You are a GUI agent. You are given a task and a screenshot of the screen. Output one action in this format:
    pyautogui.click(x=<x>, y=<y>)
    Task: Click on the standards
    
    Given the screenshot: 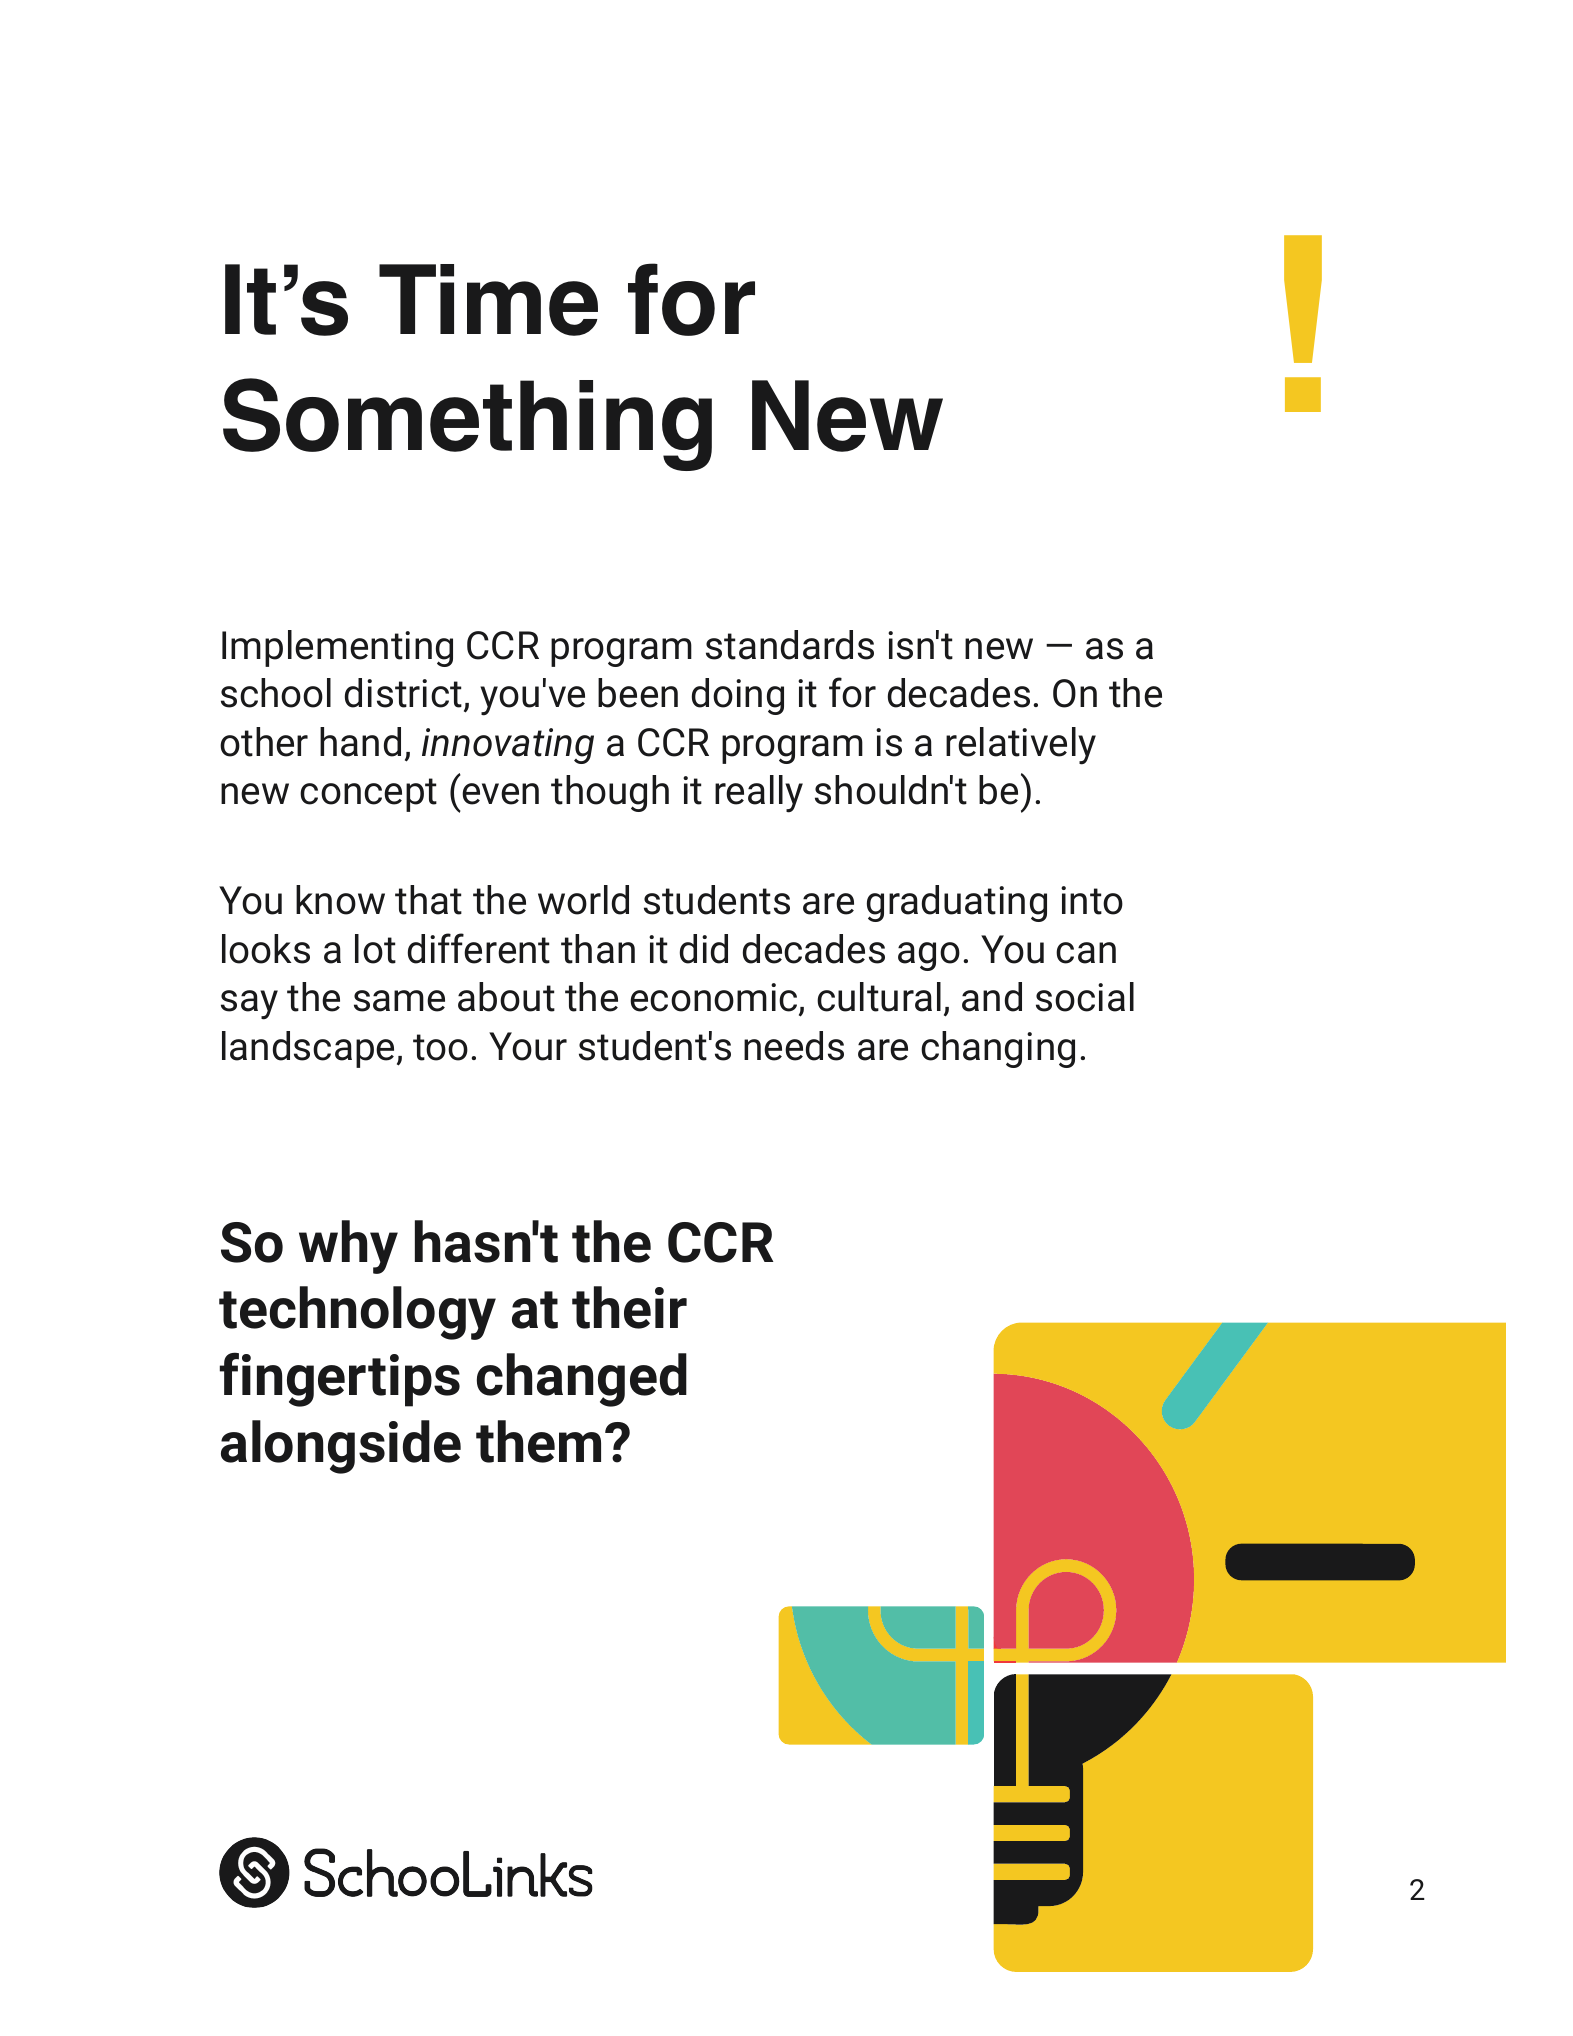 What is the action you would take?
    pyautogui.click(x=790, y=645)
